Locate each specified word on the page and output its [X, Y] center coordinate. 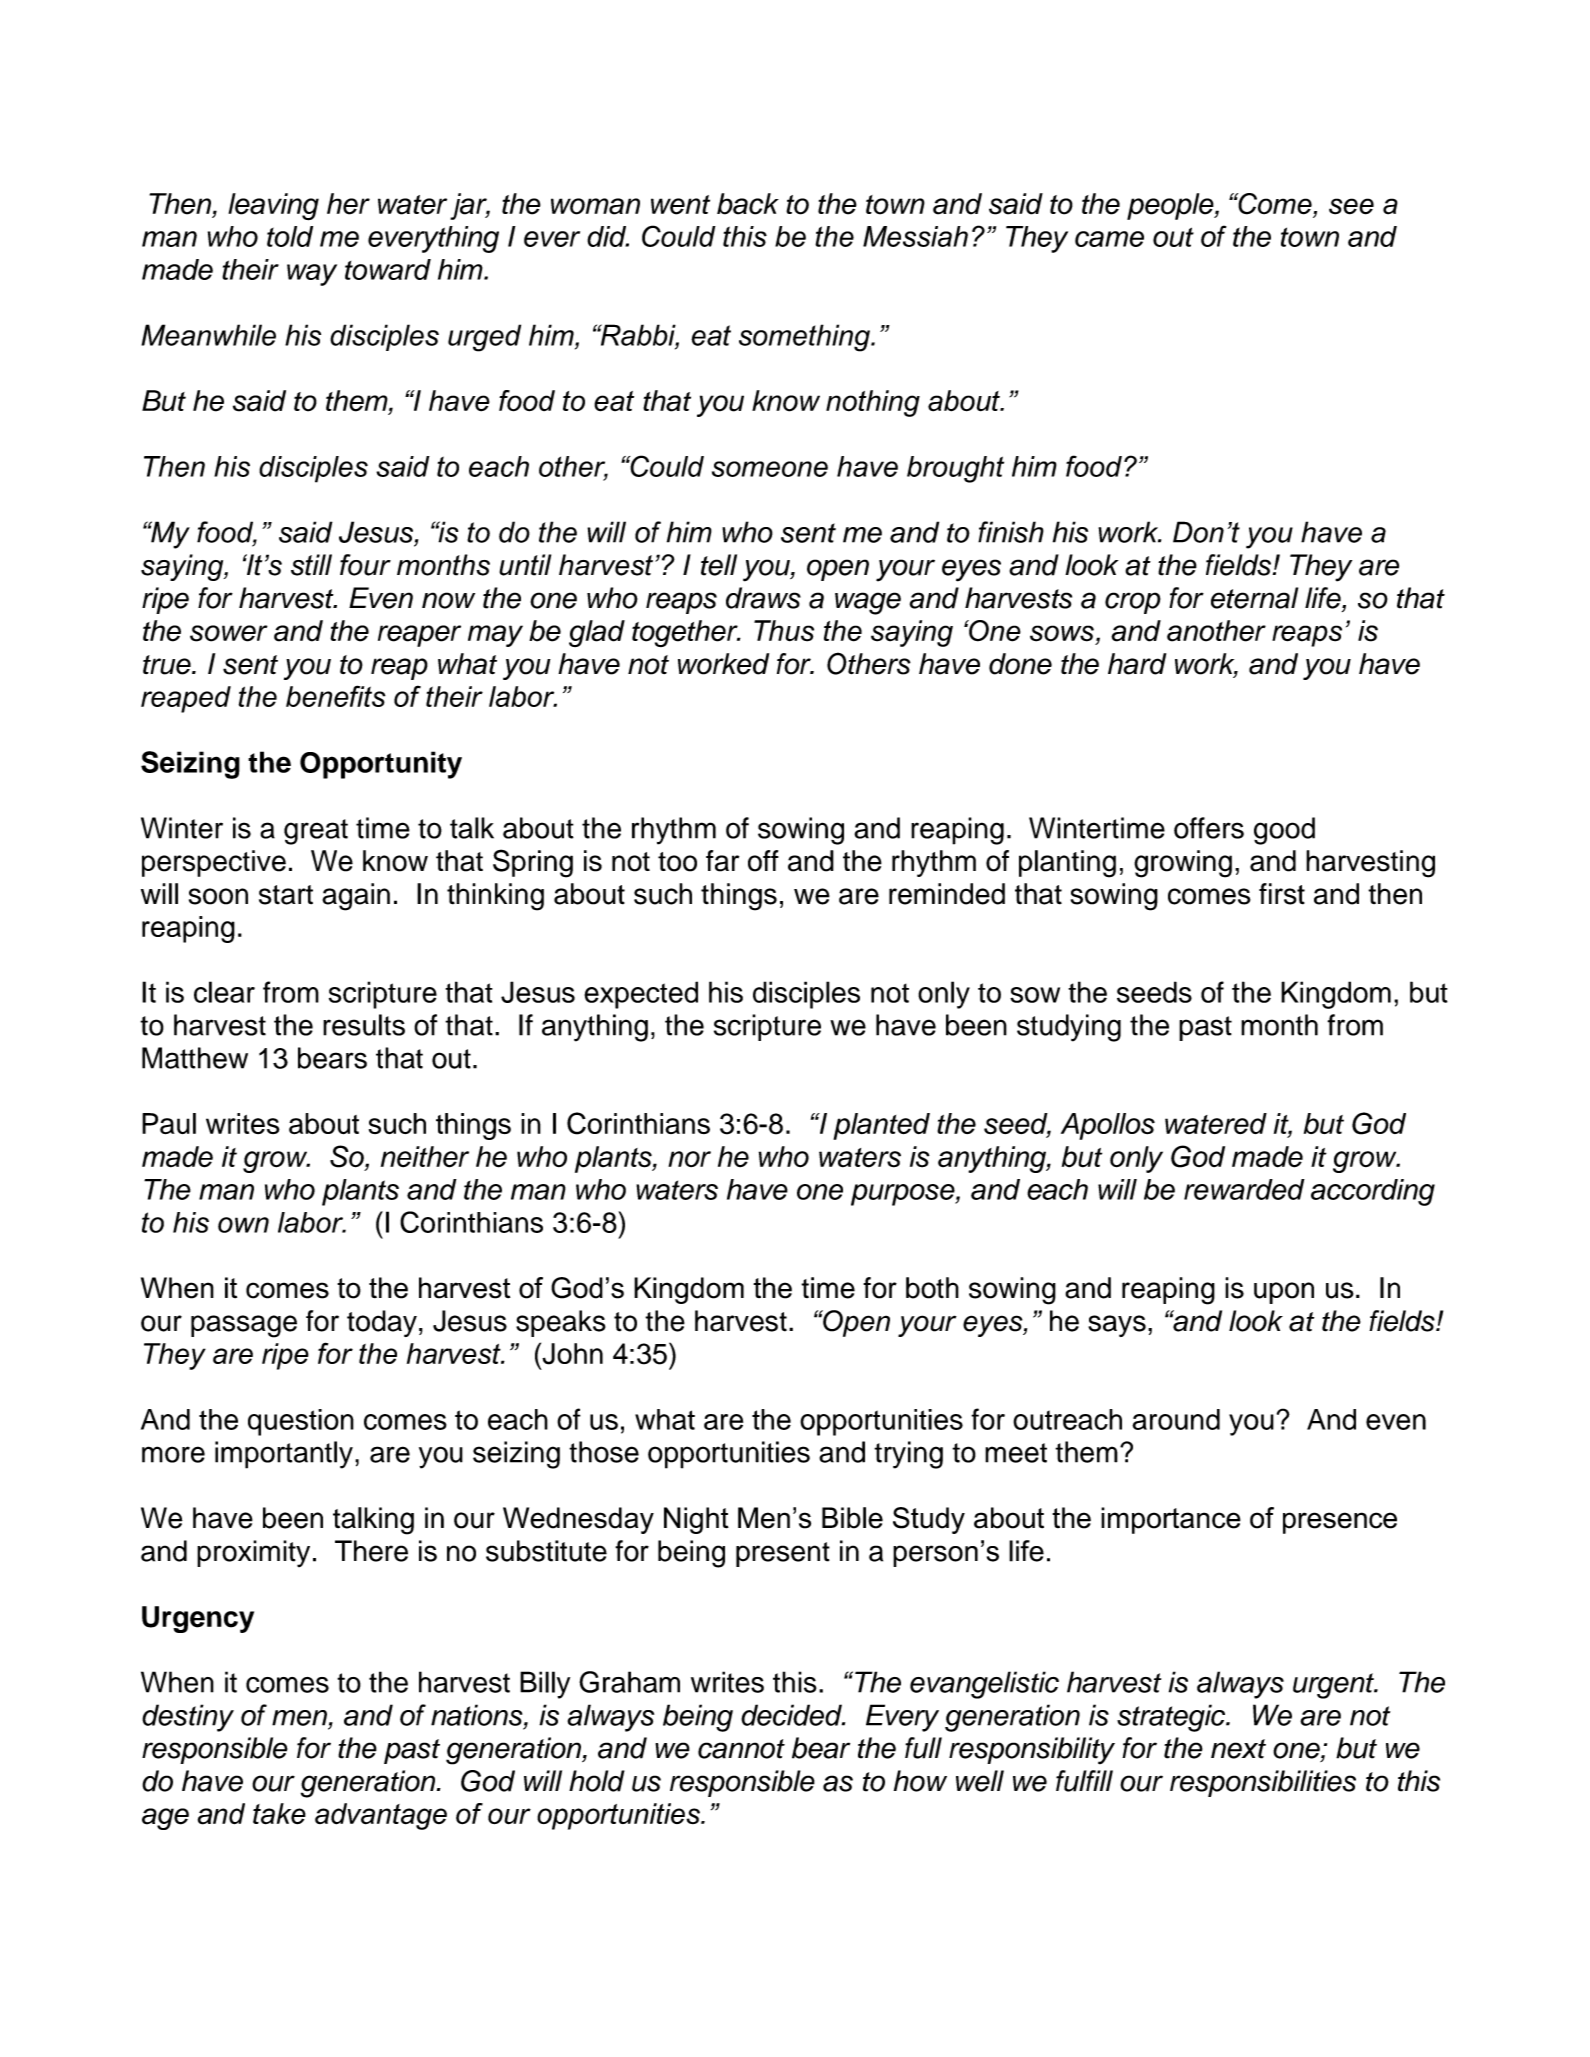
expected [641, 995]
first [1282, 894]
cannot [741, 1749]
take [279, 1814]
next [1238, 1749]
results [364, 1025]
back [748, 204]
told [290, 236]
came [1109, 239]
